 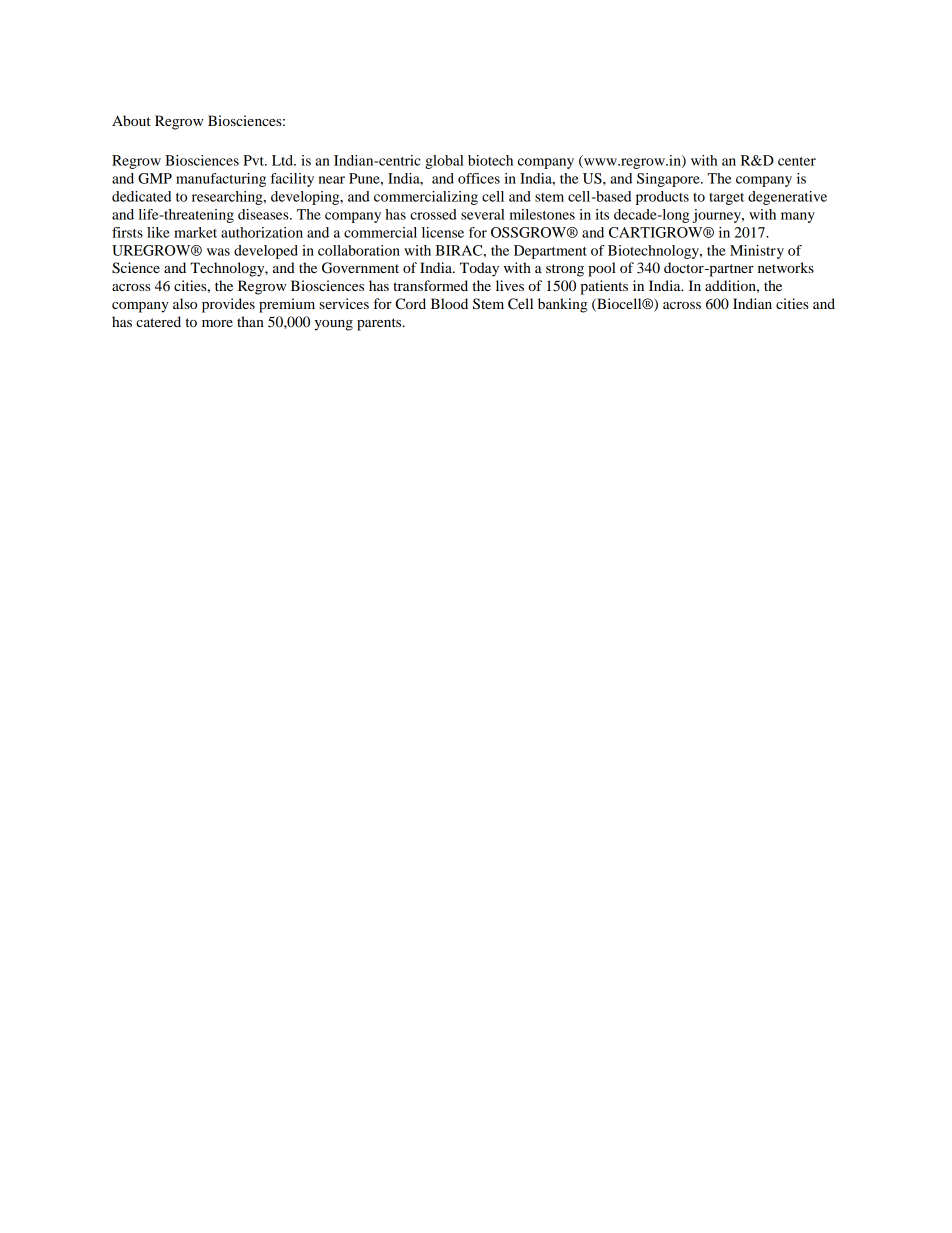 I want to click on offices, so click(x=479, y=178).
